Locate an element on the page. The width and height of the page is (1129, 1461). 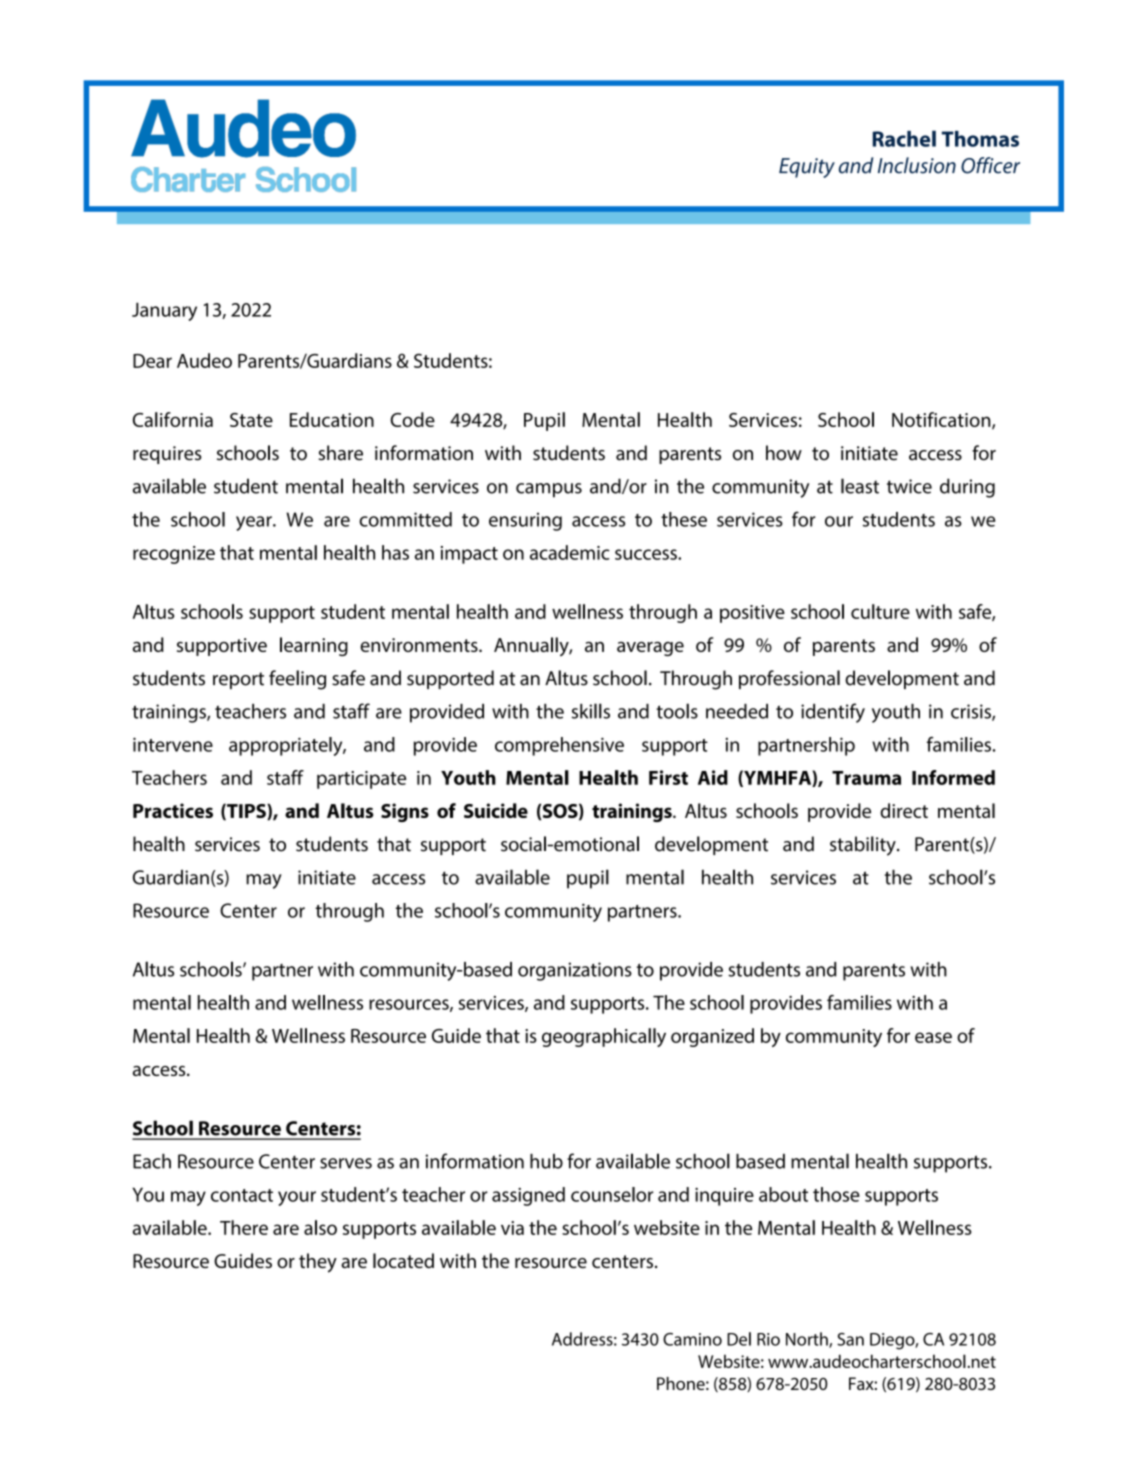
they is located at coordinates (318, 1263).
